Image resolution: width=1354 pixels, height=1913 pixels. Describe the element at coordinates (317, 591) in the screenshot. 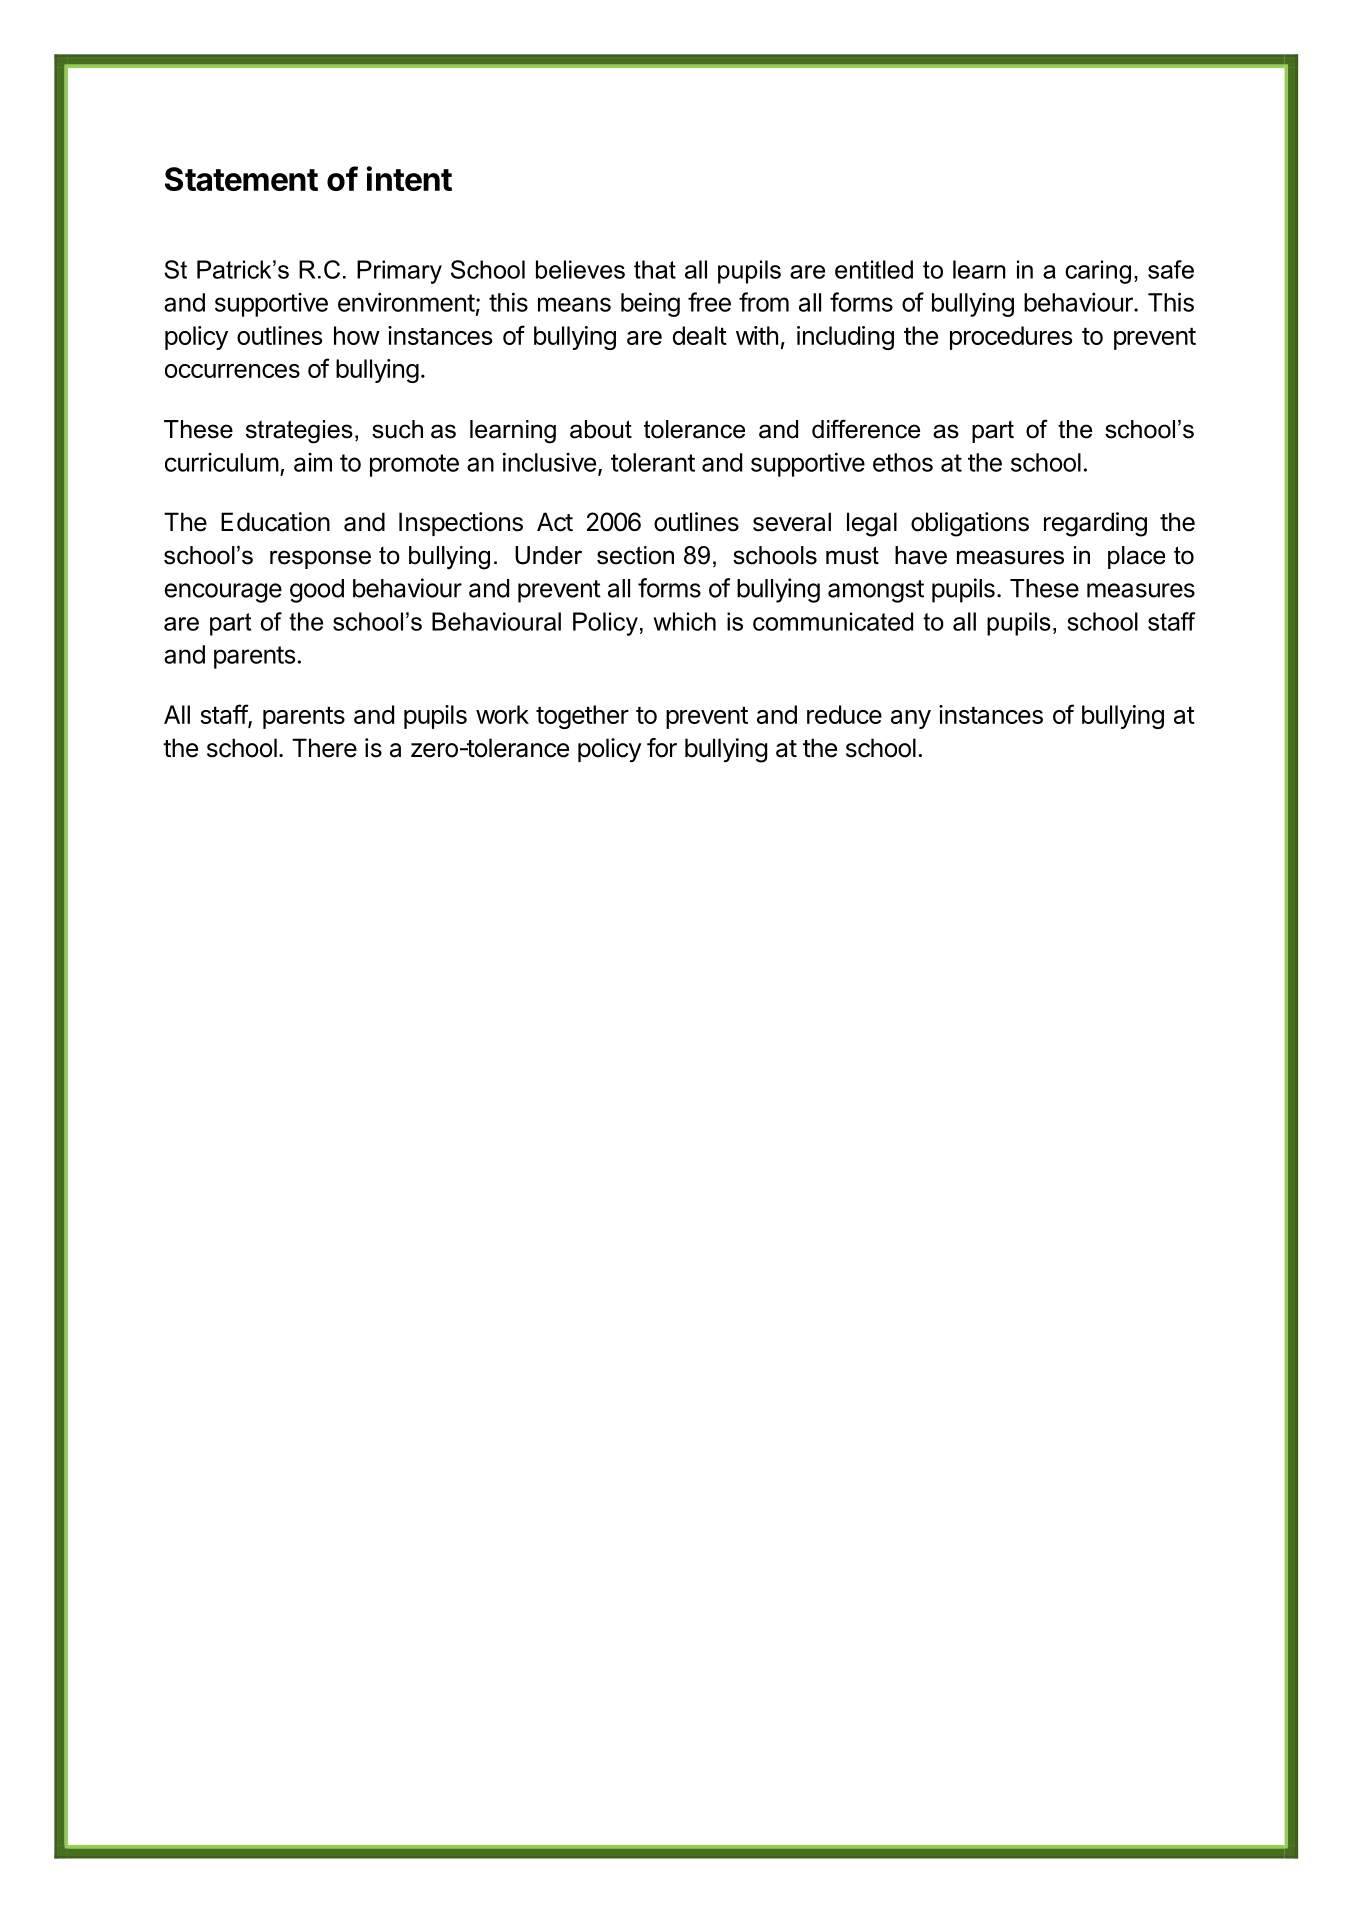

I see `good` at that location.
